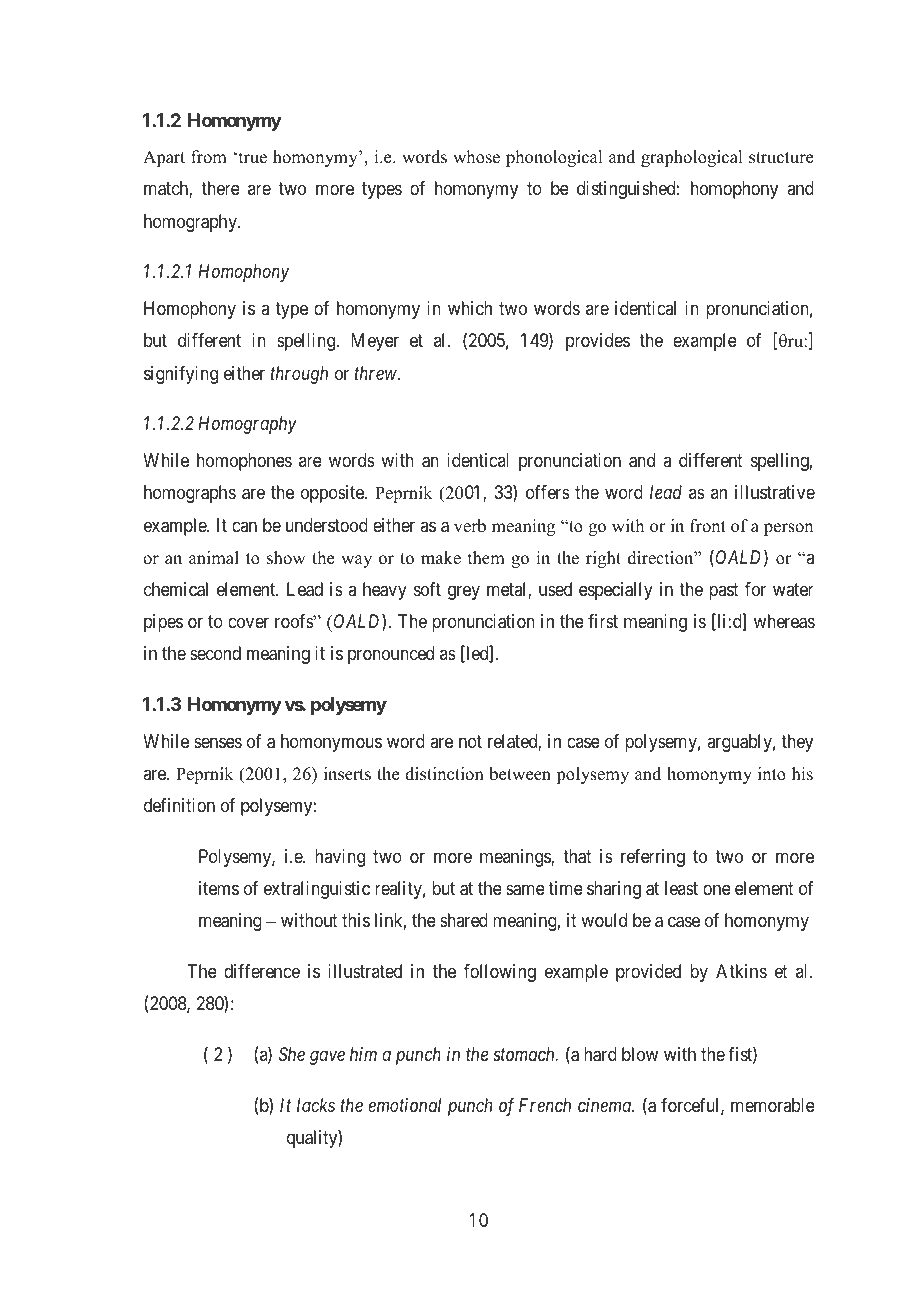 This page has height=1308, width=924. Describe the element at coordinates (470, 741) in the page. I see `not` at that location.
